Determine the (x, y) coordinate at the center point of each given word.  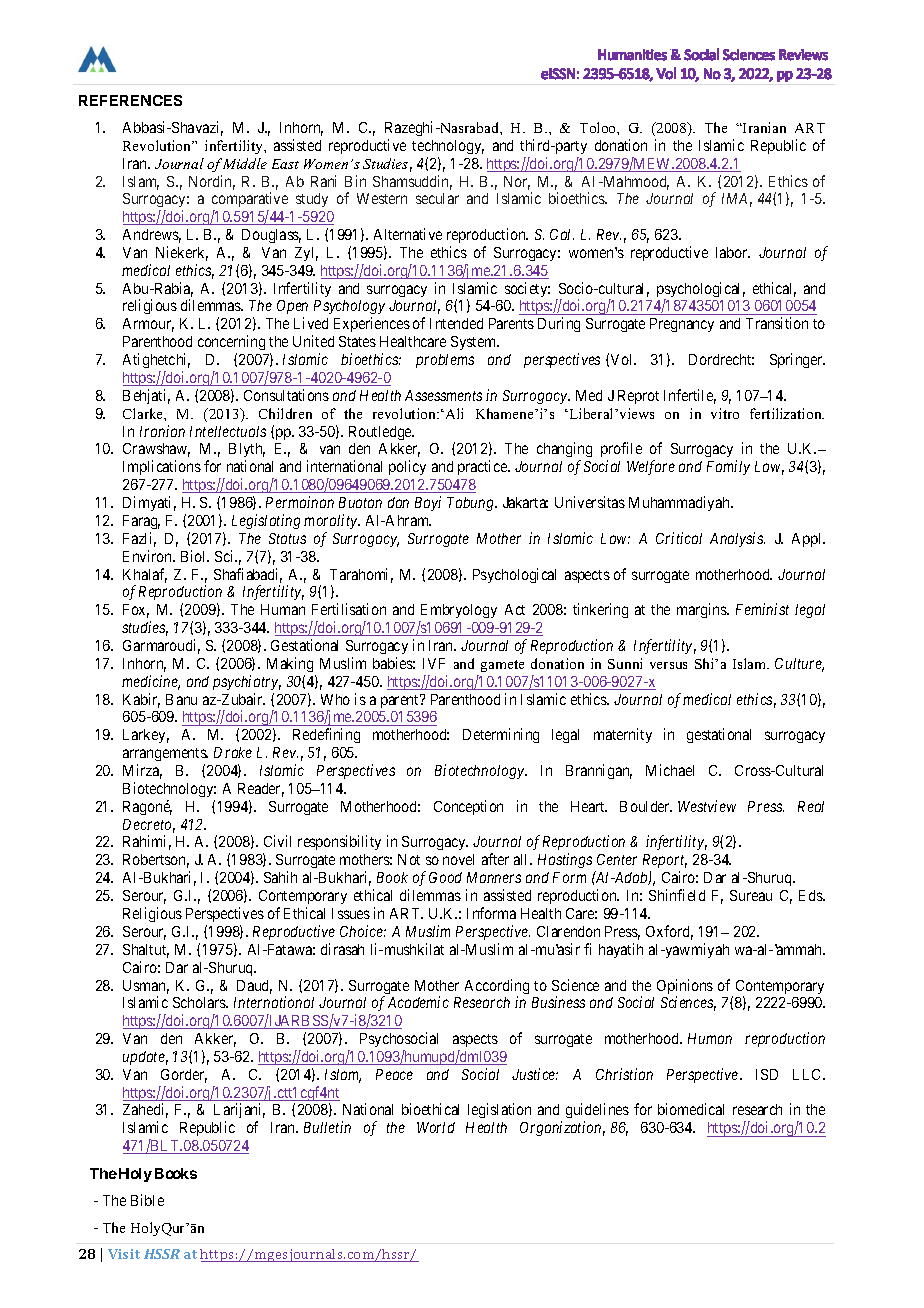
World (436, 1127)
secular (437, 198)
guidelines (597, 1112)
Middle (245, 163)
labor (733, 252)
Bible (147, 1200)
